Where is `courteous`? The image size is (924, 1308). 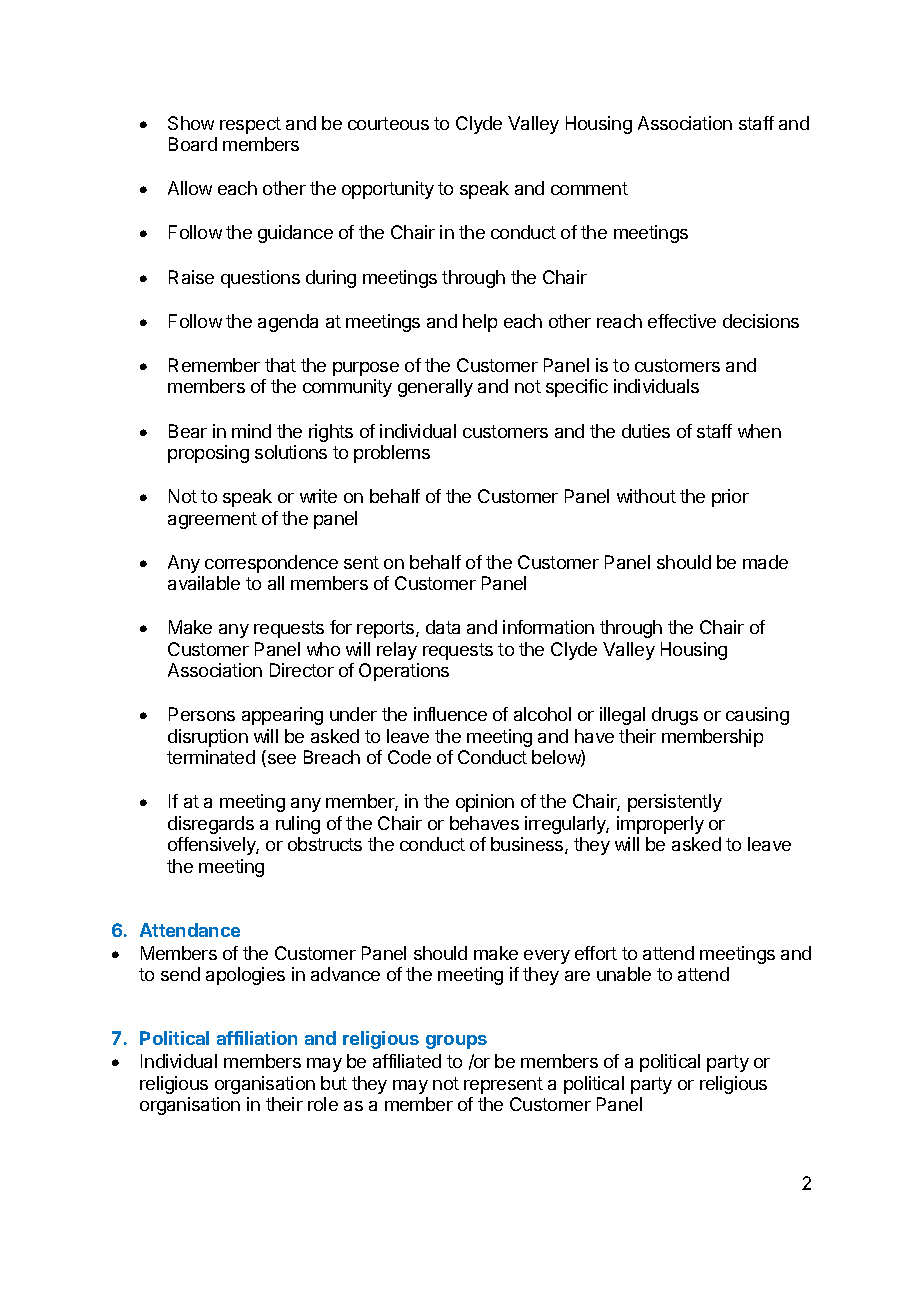
courteous is located at coordinates (388, 123).
